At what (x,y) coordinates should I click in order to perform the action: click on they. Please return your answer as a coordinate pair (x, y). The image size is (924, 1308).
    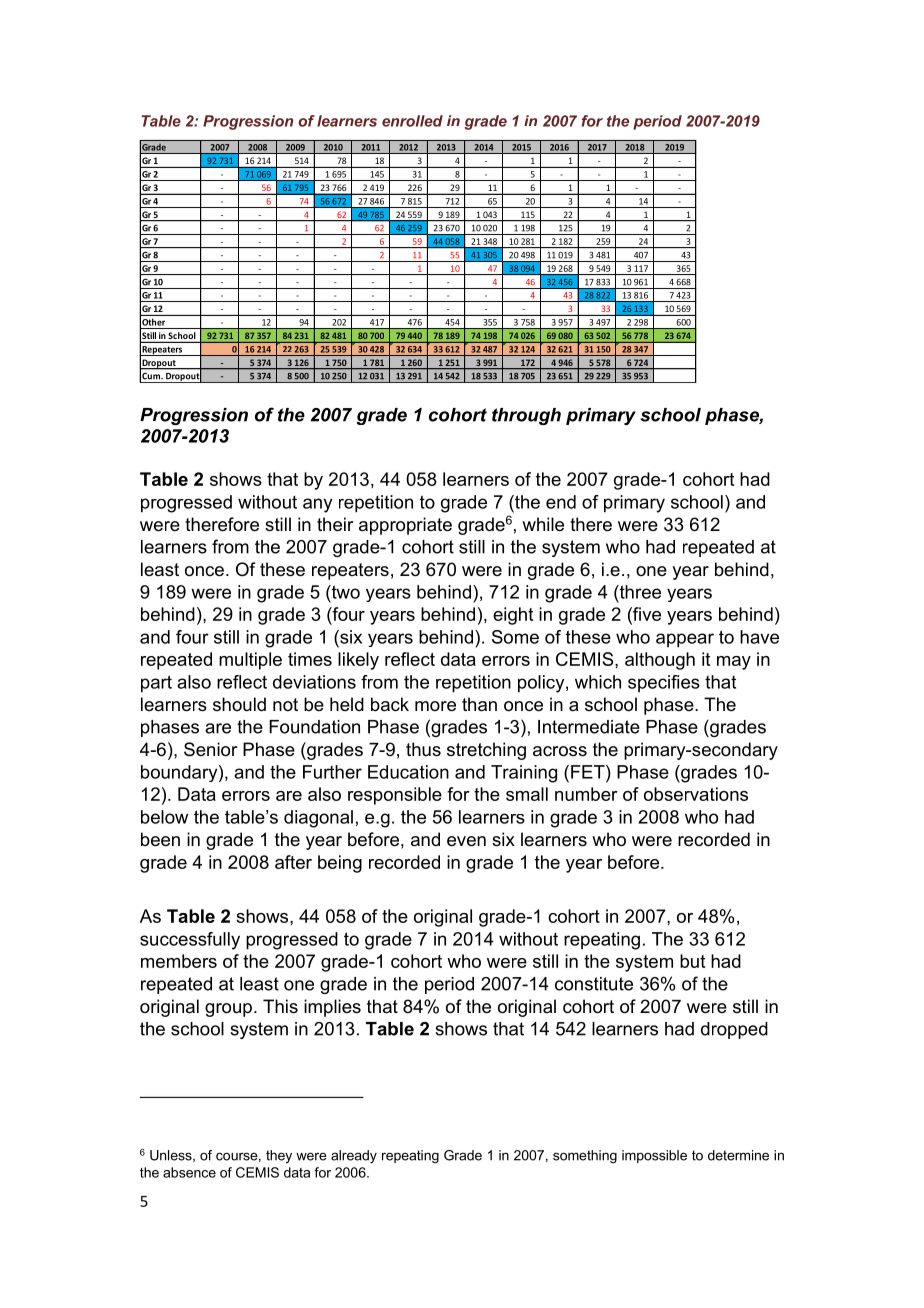
    Looking at the image, I should click on (279, 1156).
